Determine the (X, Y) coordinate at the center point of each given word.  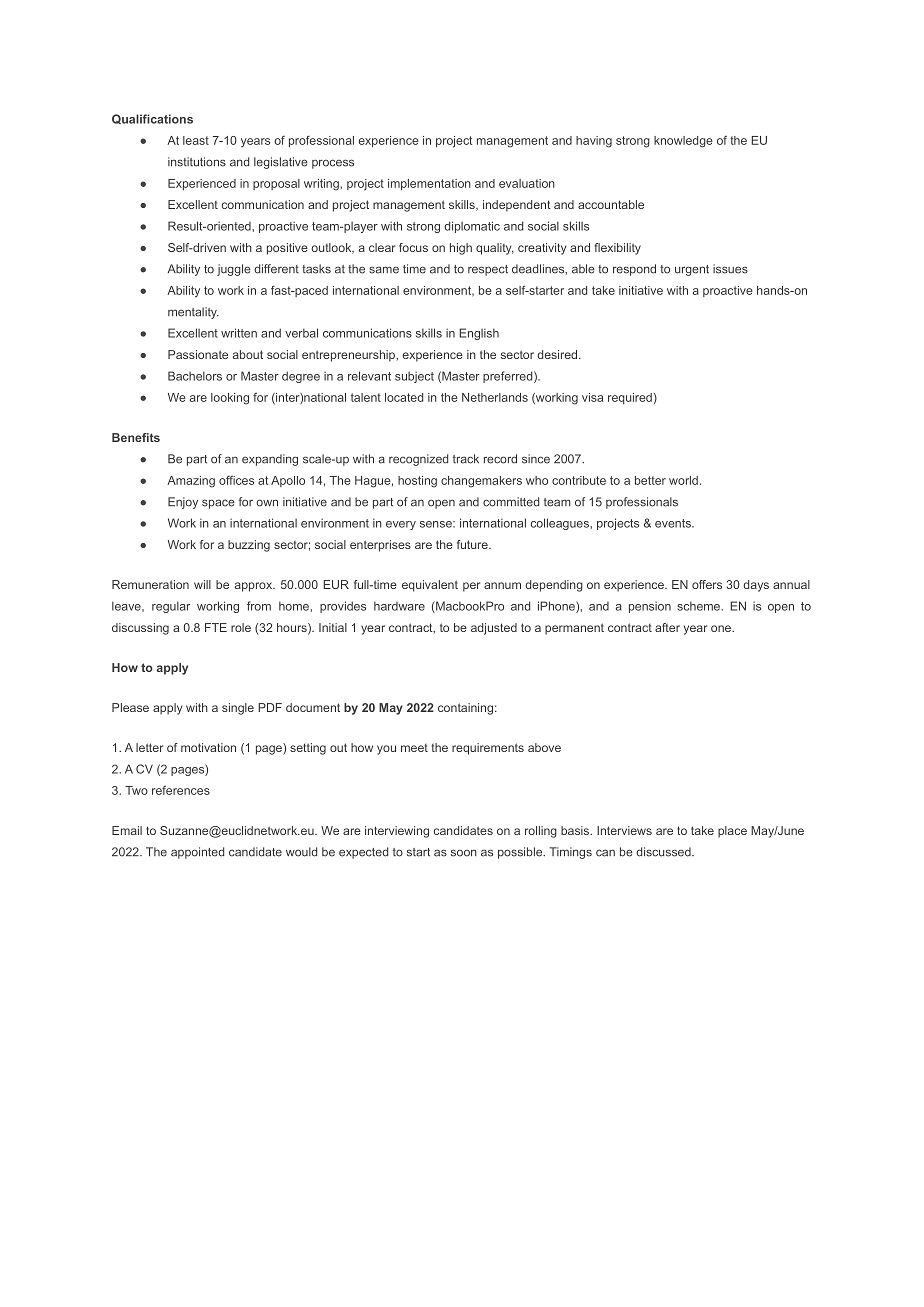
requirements (488, 749)
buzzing (249, 546)
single (238, 709)
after (667, 627)
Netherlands (495, 397)
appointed (197, 853)
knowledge (683, 142)
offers (707, 584)
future (473, 544)
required (630, 398)
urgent (692, 270)
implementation (429, 184)
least (196, 140)
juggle (234, 270)
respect (488, 270)
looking (230, 399)
